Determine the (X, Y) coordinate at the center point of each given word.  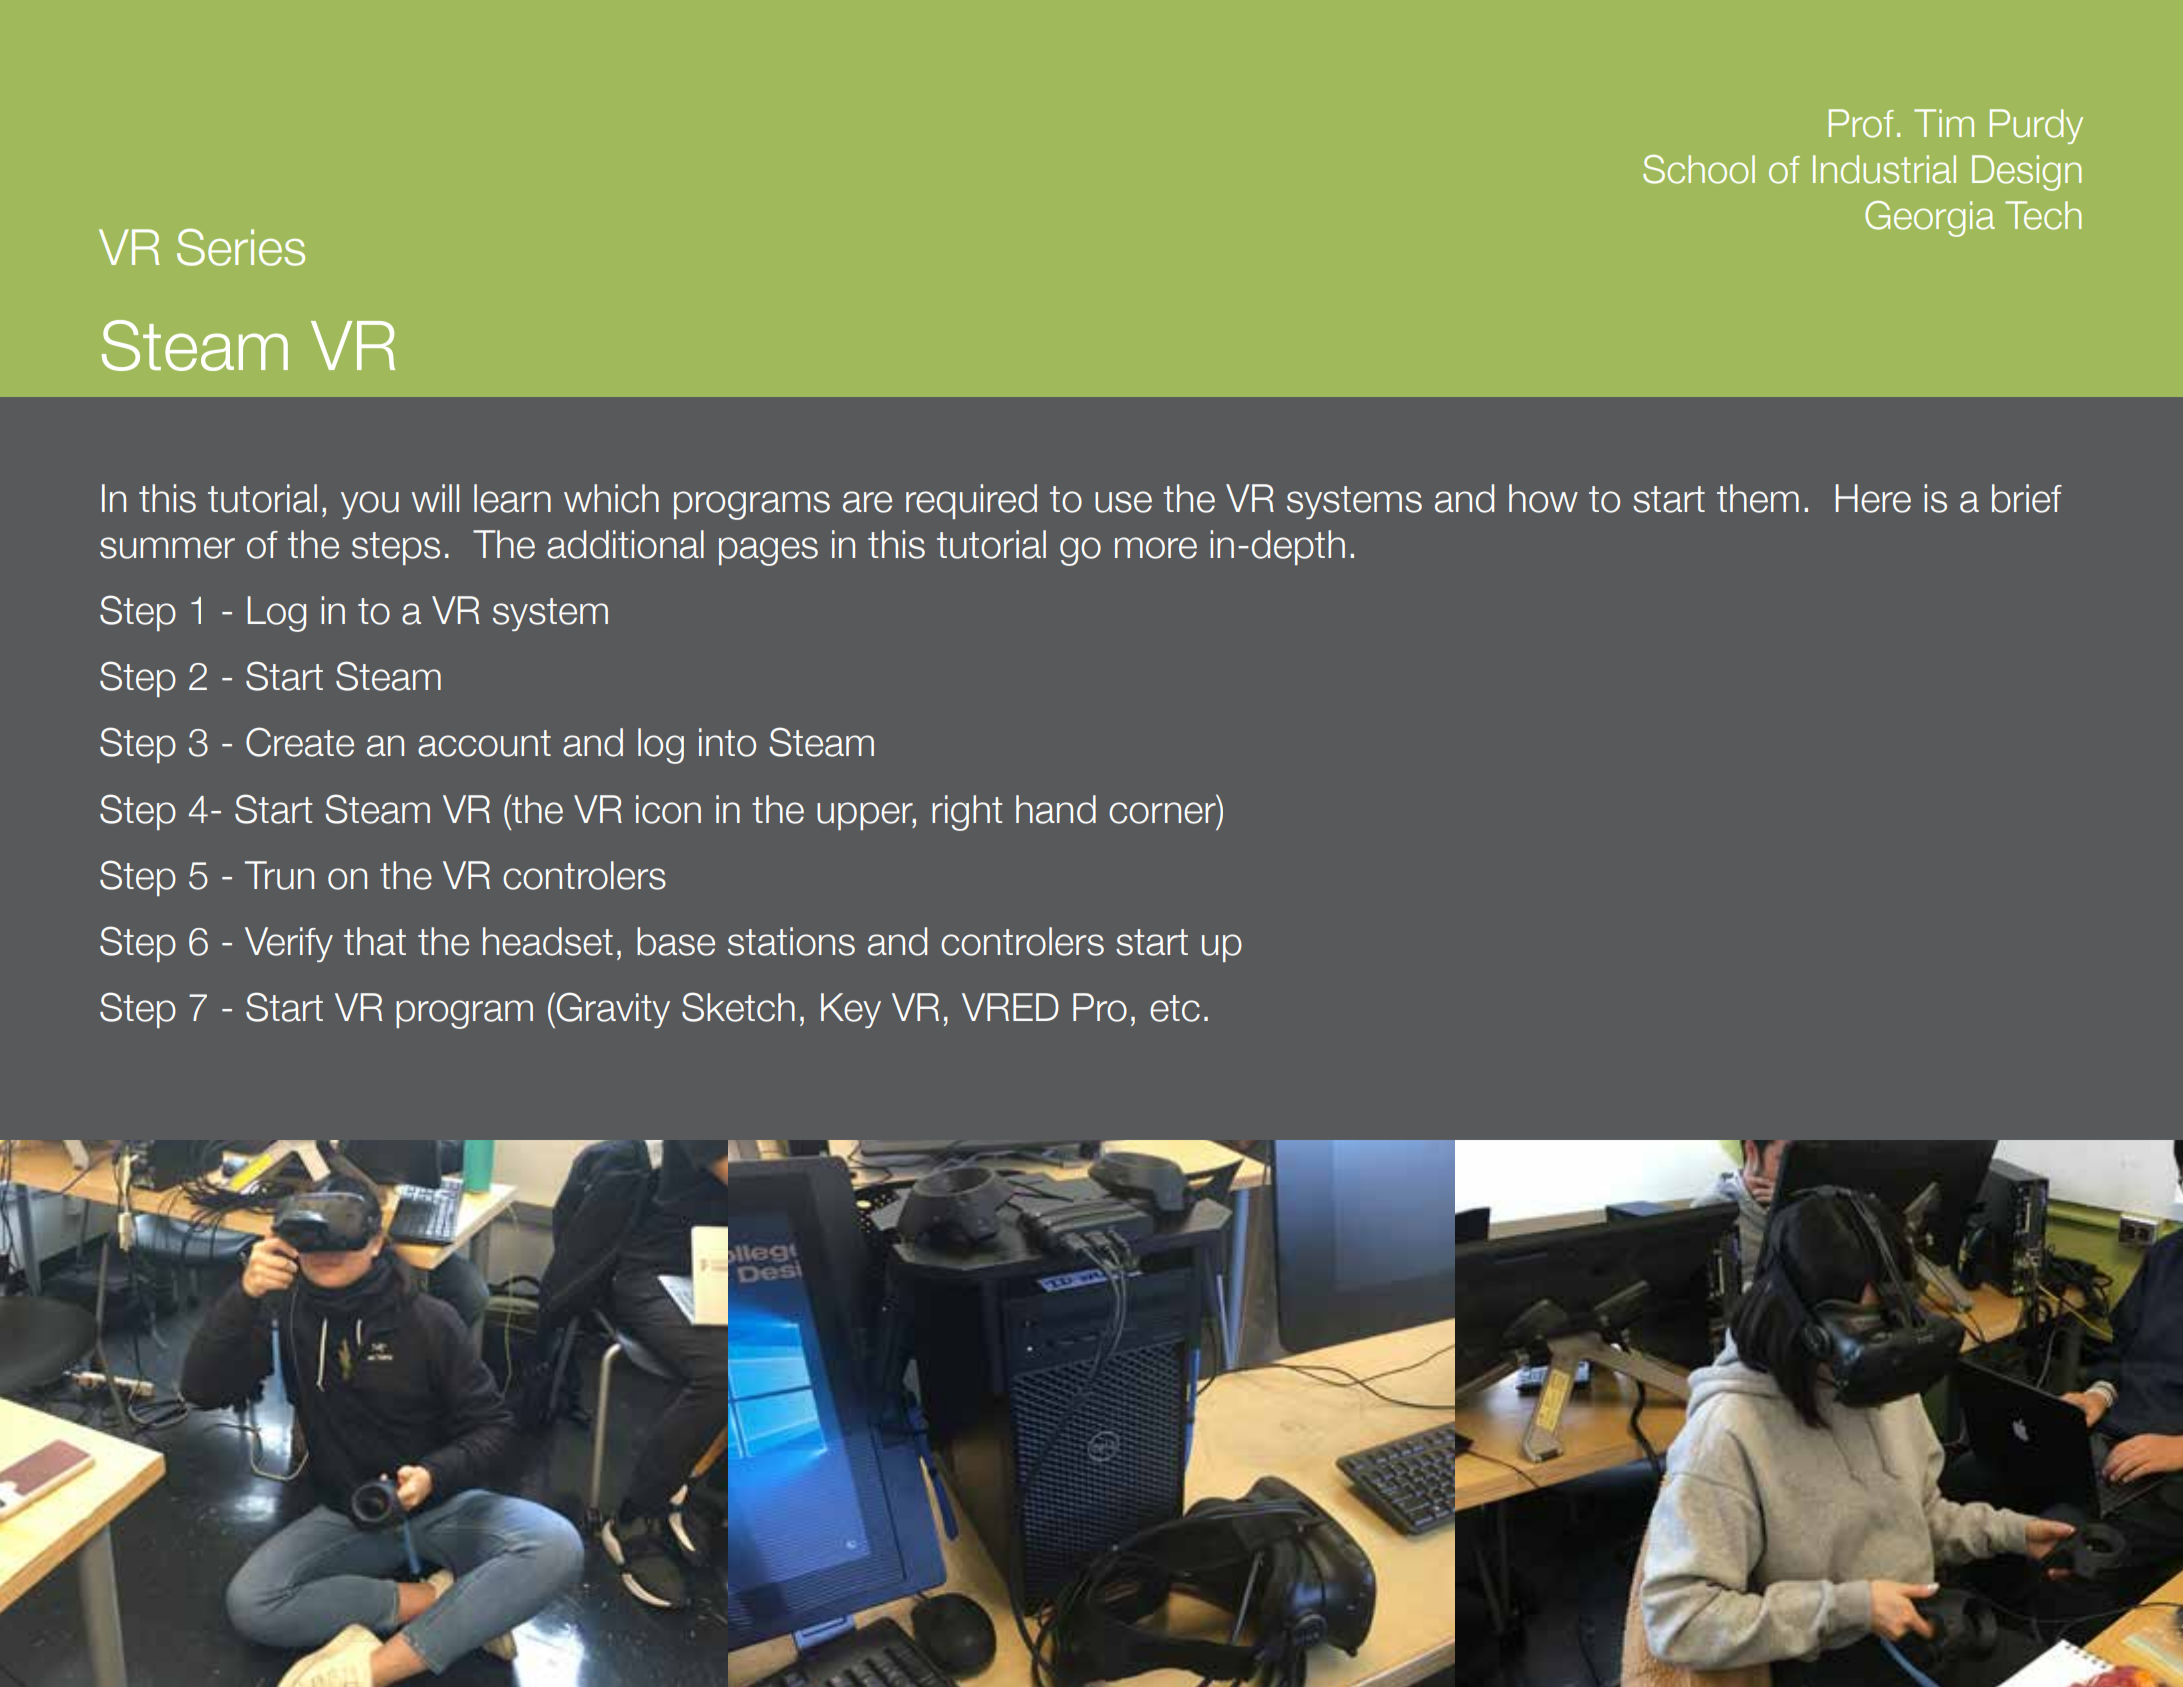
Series (241, 247)
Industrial (1884, 169)
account (484, 743)
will (435, 498)
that (375, 941)
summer (167, 548)
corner (1162, 813)
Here (1873, 498)
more (1156, 548)
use (1123, 502)
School (1699, 169)
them (1758, 498)
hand (1056, 809)
